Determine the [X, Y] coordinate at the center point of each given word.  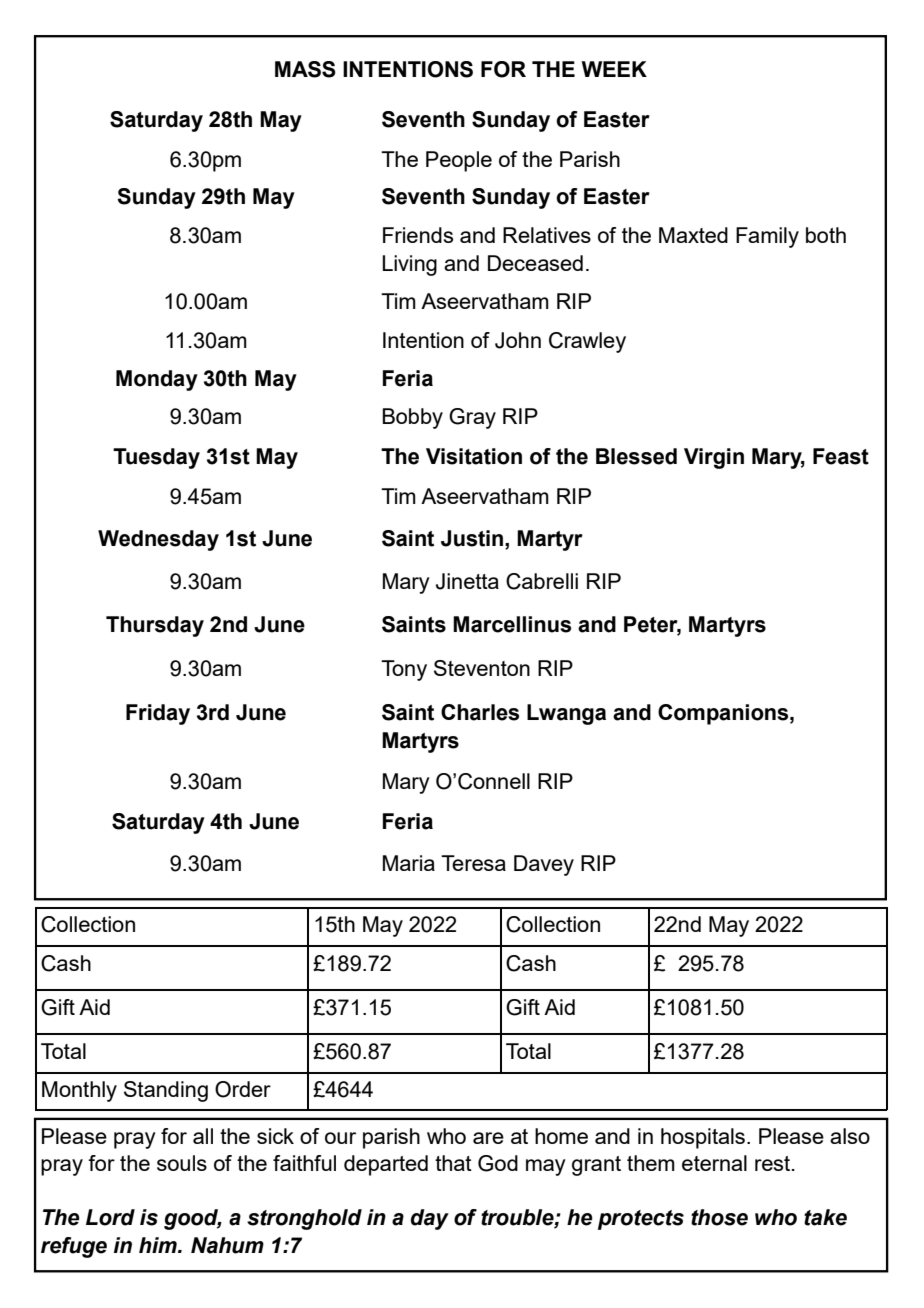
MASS [305, 69]
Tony [404, 670]
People [459, 161]
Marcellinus [512, 624]
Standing [166, 1091]
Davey [544, 865]
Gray [472, 418]
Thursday [155, 626]
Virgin [714, 458]
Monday [157, 380]
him [159, 1245]
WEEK [614, 69]
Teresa [473, 863]
